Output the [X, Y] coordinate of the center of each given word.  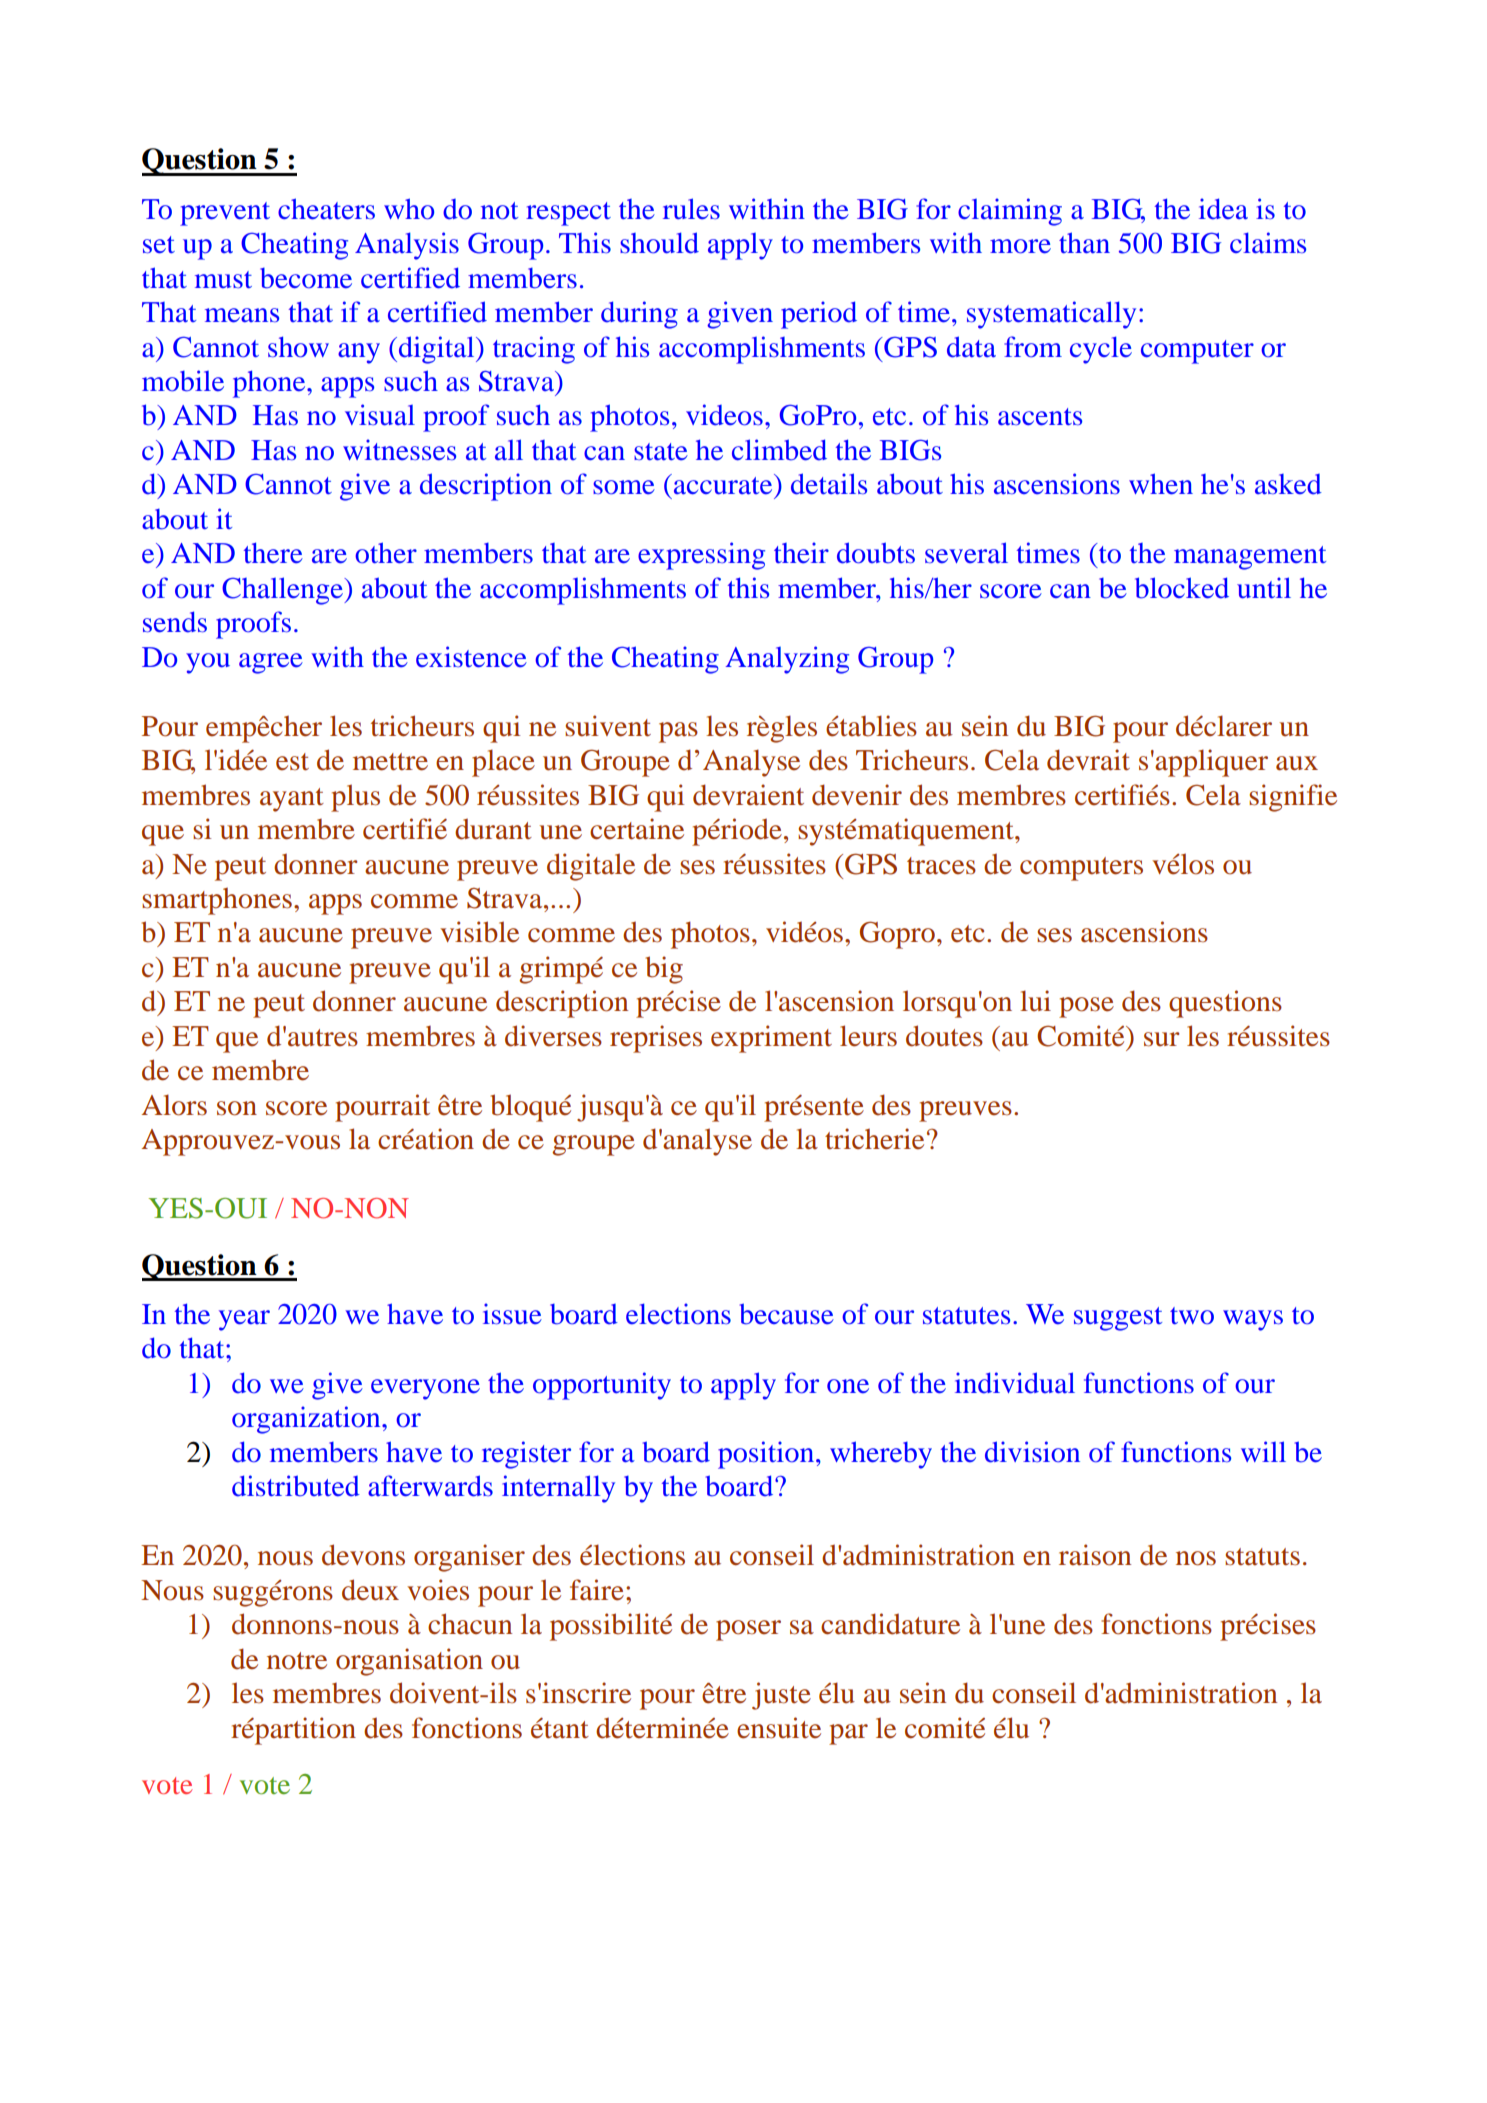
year [244, 1320]
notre [297, 1661]
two [1192, 1316]
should [659, 243]
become [306, 278]
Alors [174, 1105]
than [1084, 243]
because [787, 1314]
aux [1297, 763]
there [273, 553]
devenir [857, 795]
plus [355, 798]
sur [1162, 1039]
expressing [701, 556]
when [1161, 484]
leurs [868, 1036]
